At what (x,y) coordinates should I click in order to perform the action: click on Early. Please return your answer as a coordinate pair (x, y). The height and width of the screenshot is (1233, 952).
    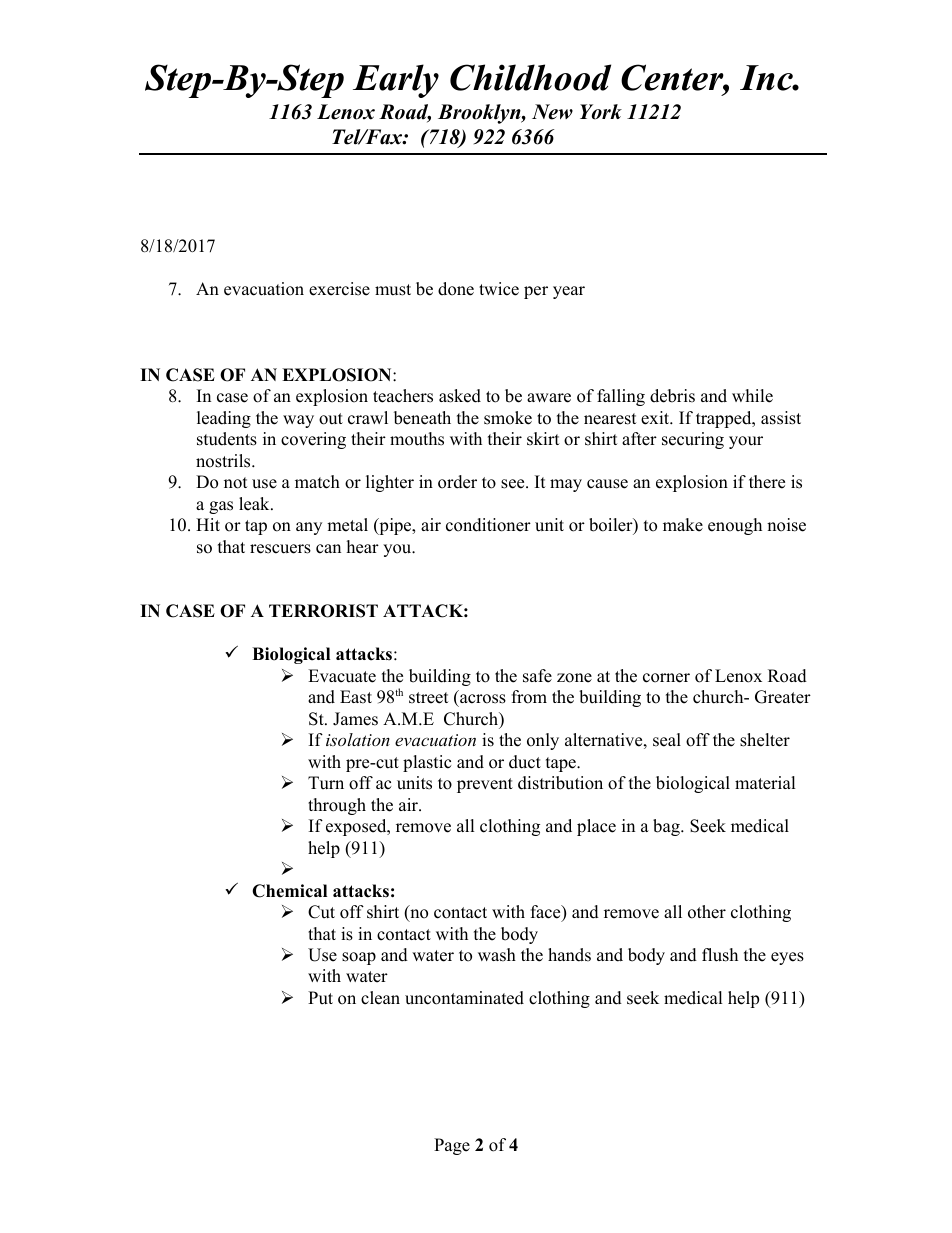
    Looking at the image, I should click on (396, 81).
